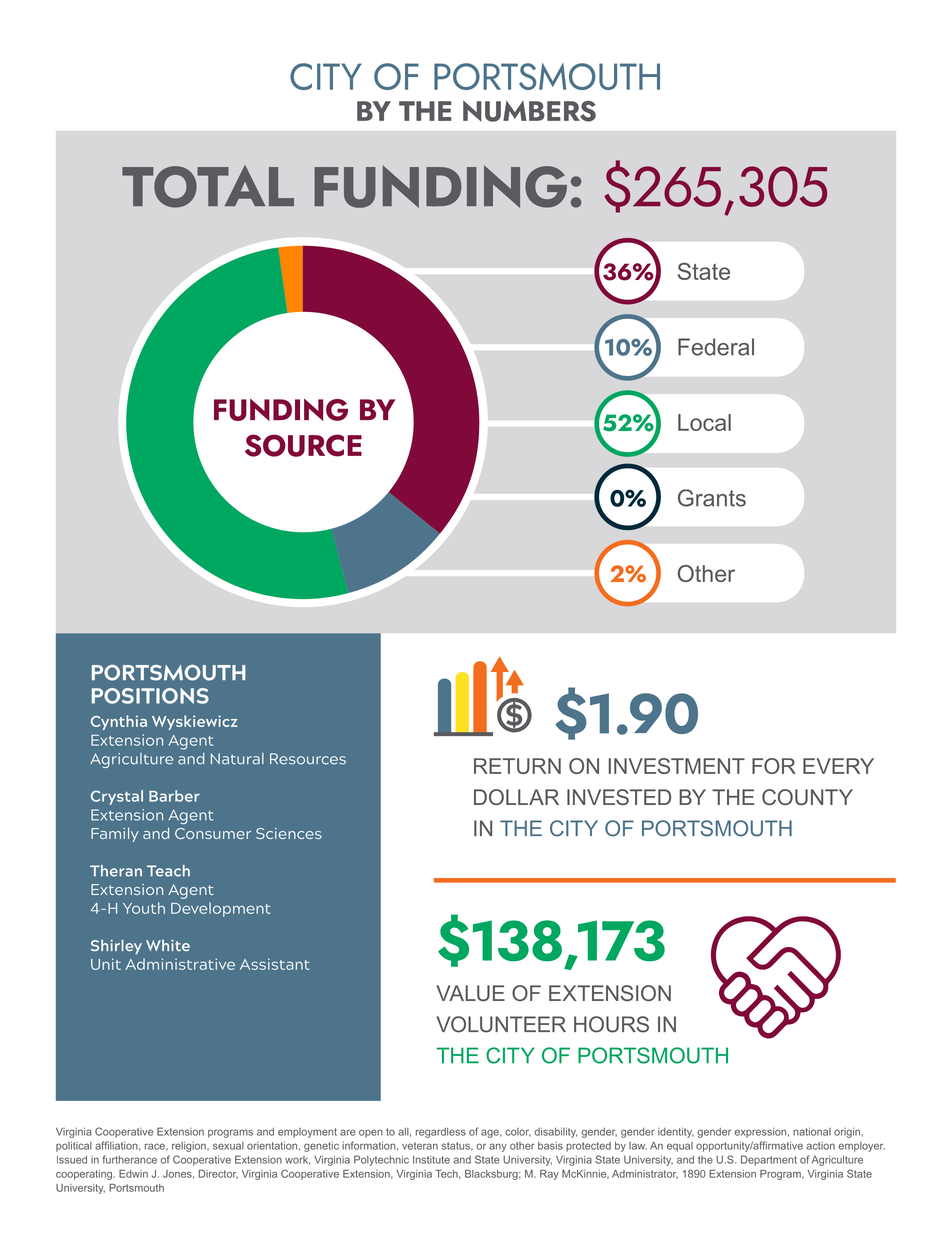 The height and width of the page is (1233, 952). What do you see at coordinates (516, 797) in the page?
I see `DOLLAR` at bounding box center [516, 797].
